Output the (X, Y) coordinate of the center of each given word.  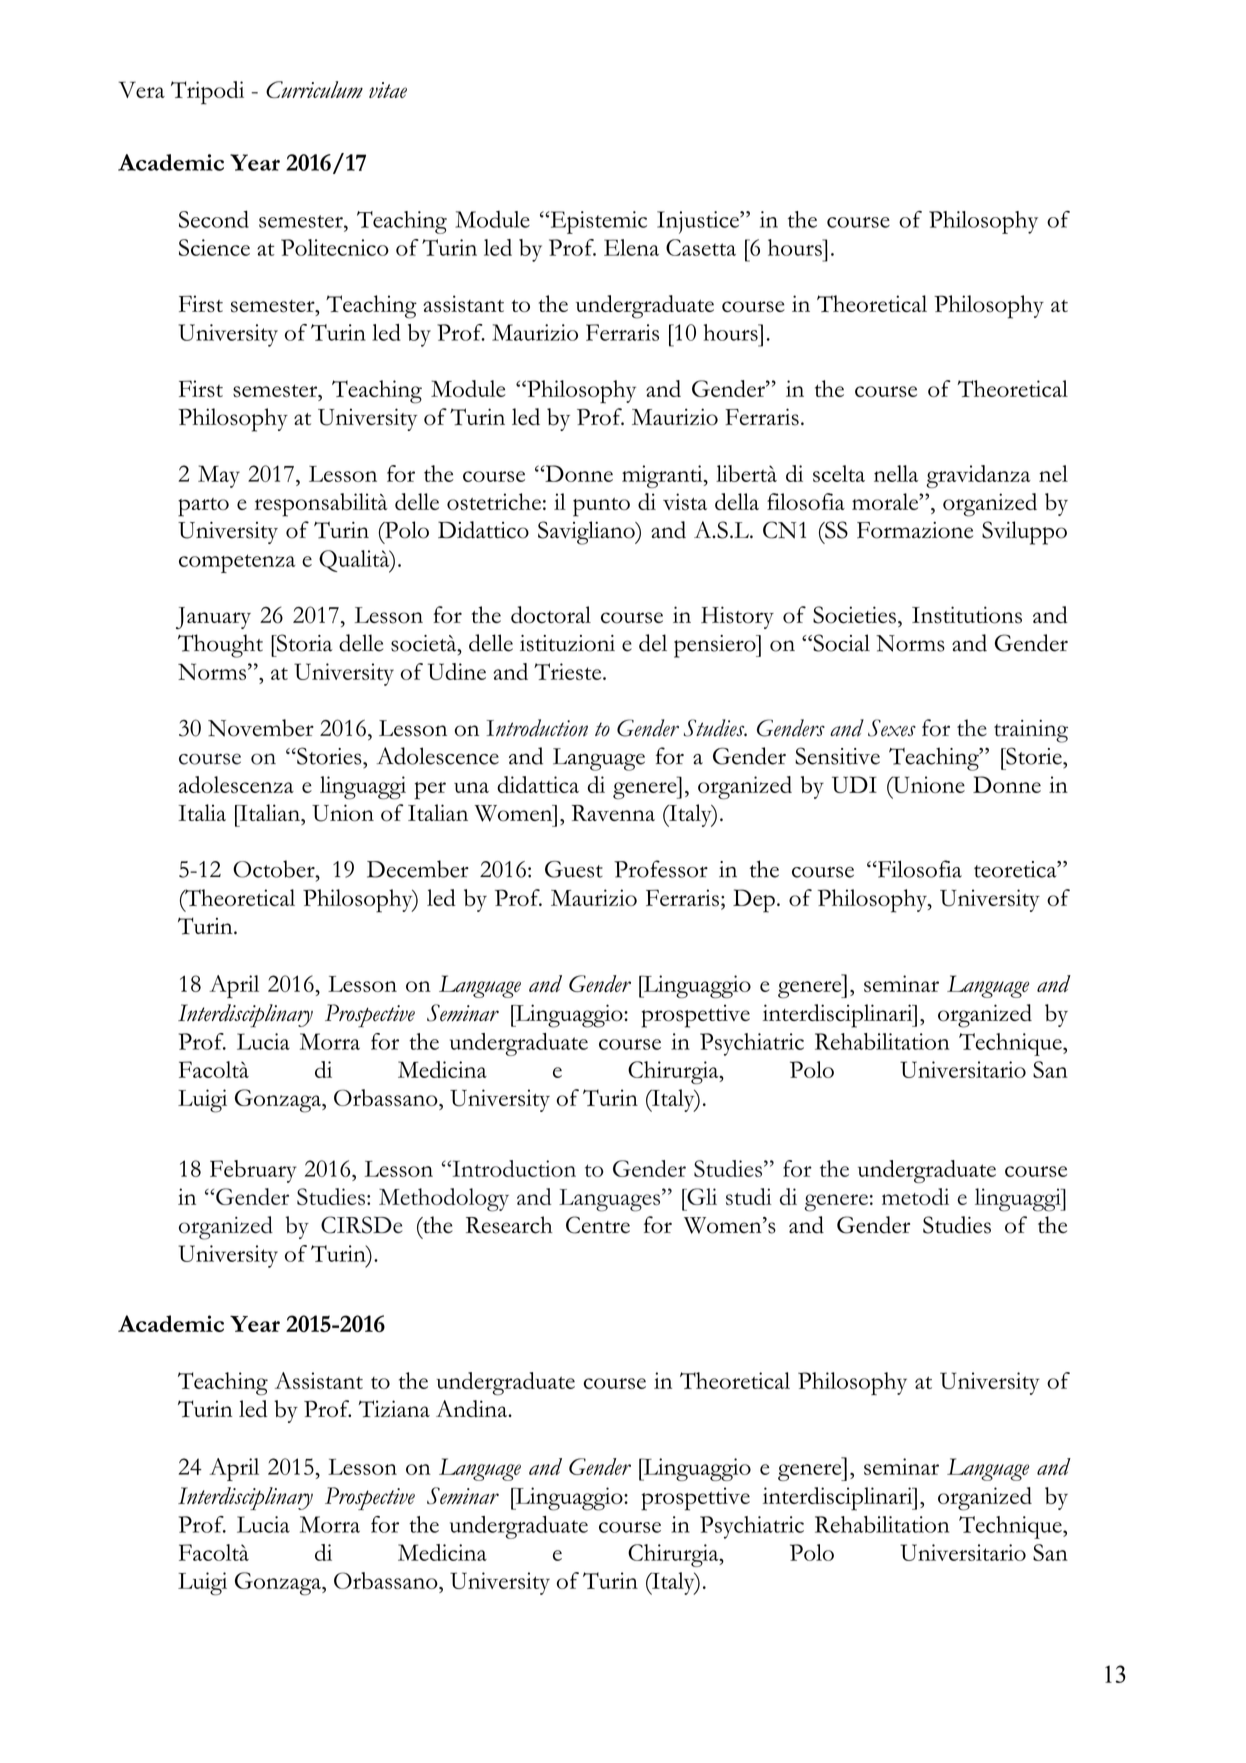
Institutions (967, 615)
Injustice (699, 222)
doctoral (551, 615)
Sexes (892, 728)
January (213, 618)
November (261, 728)
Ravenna (613, 813)
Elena (631, 247)
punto (601, 507)
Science (214, 247)
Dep (754, 901)
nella (896, 473)
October (275, 869)
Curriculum (314, 89)
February (253, 1171)
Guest (574, 869)
